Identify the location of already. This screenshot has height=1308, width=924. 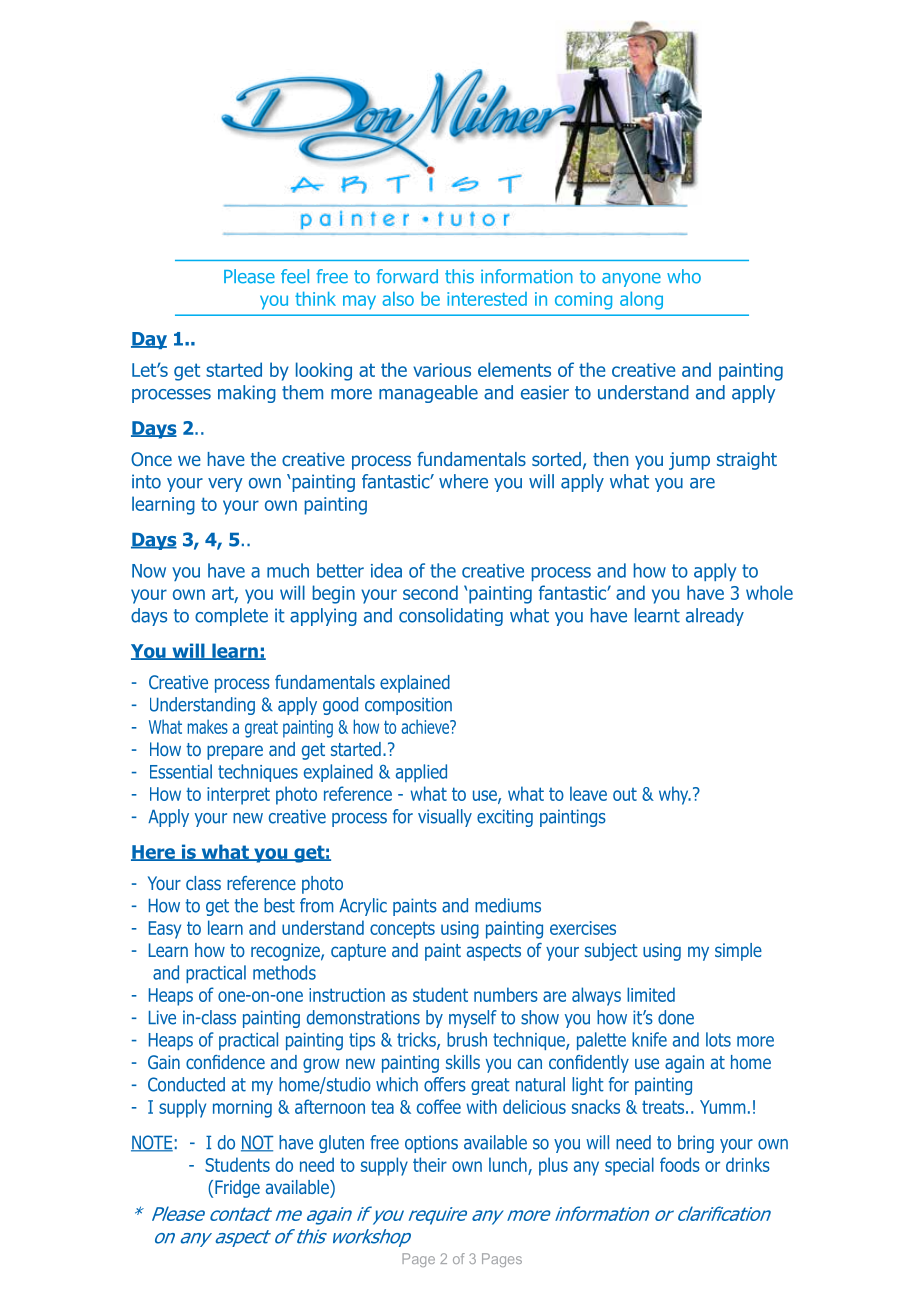
(715, 617).
